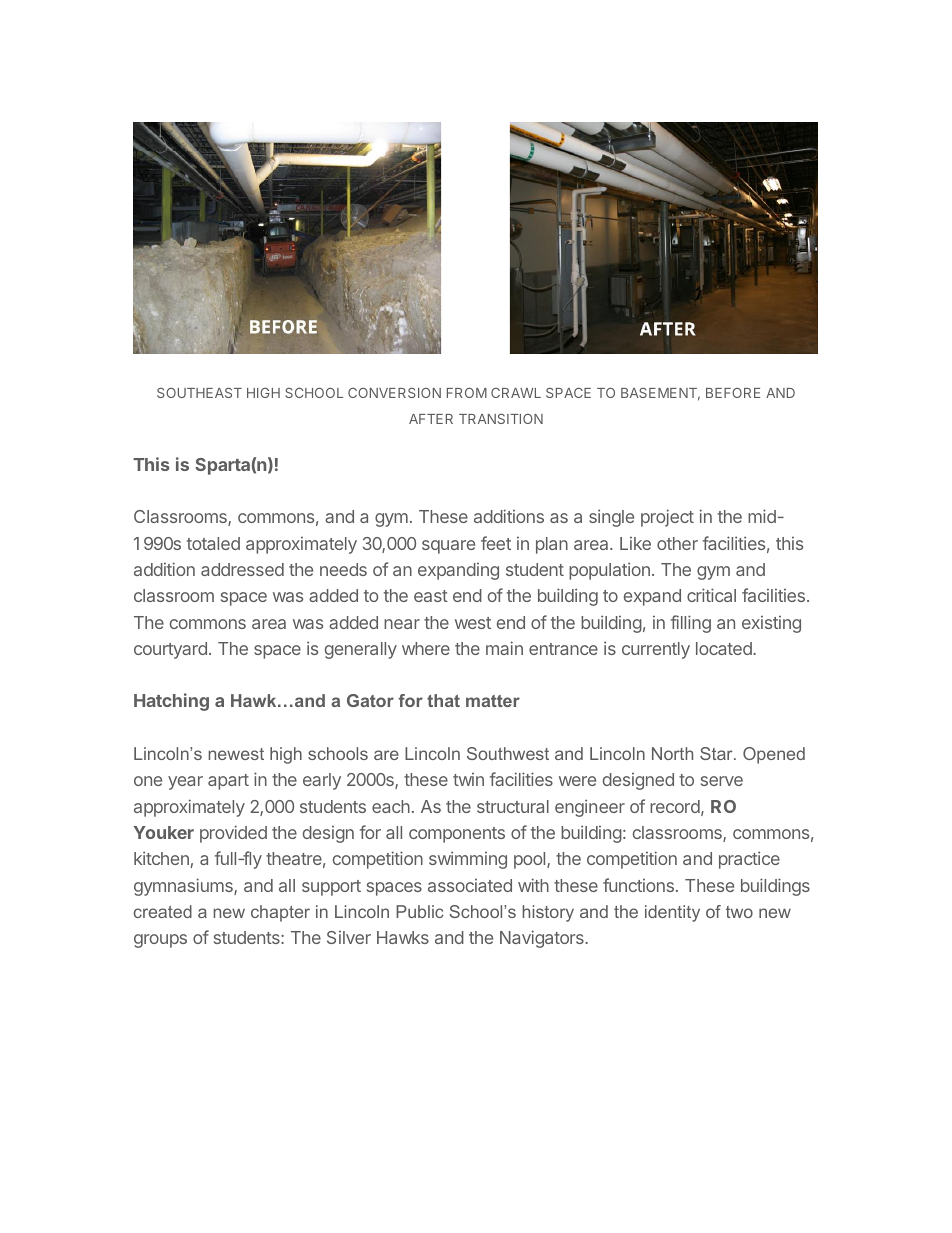  Describe the element at coordinates (467, 393) in the screenshot. I see `FROM` at that location.
